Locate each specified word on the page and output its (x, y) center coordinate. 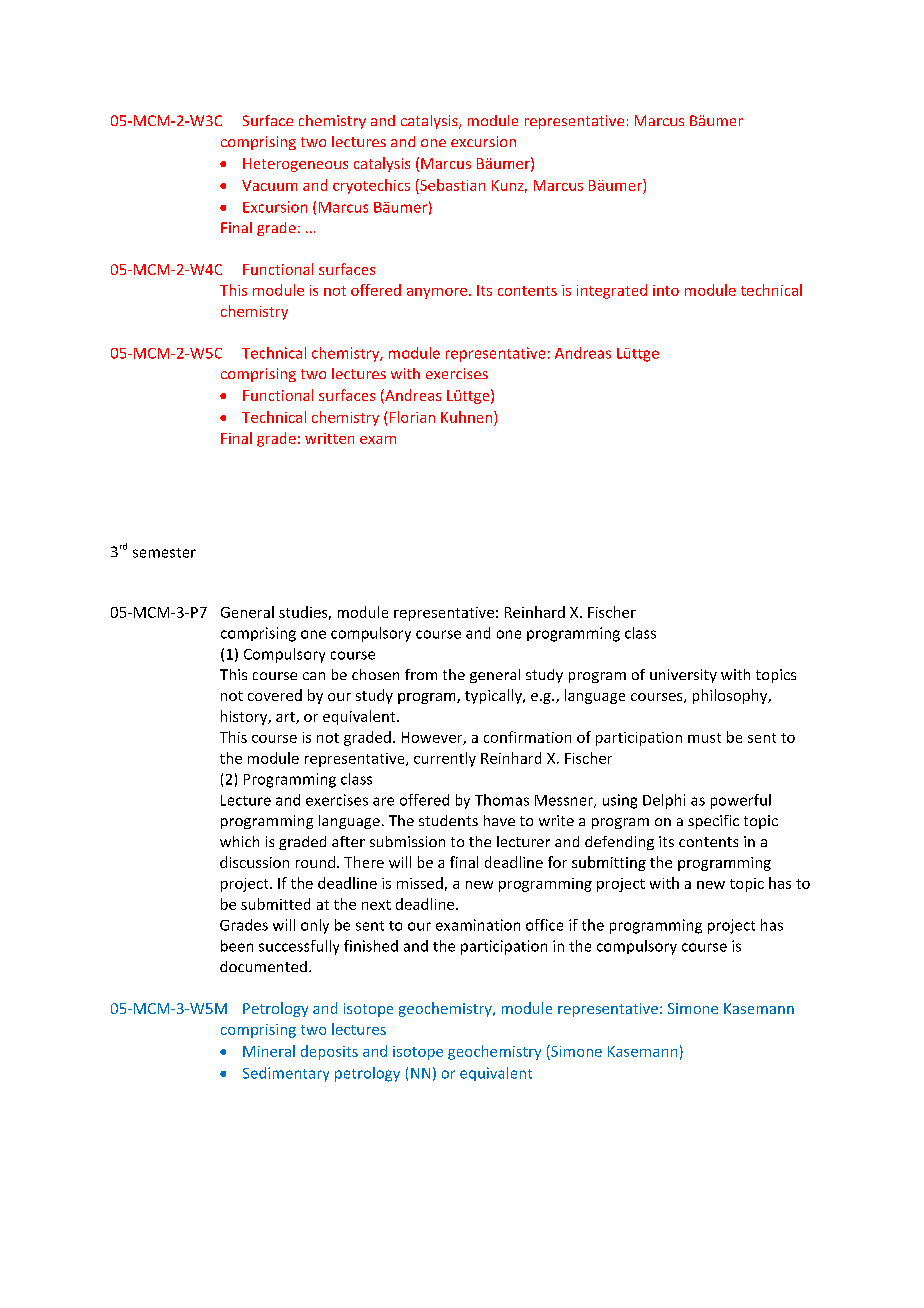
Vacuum (269, 185)
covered (275, 695)
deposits (329, 1052)
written (329, 438)
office (544, 925)
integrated (612, 291)
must (704, 738)
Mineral (269, 1051)
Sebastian (451, 185)
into (666, 290)
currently (445, 759)
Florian (412, 417)
